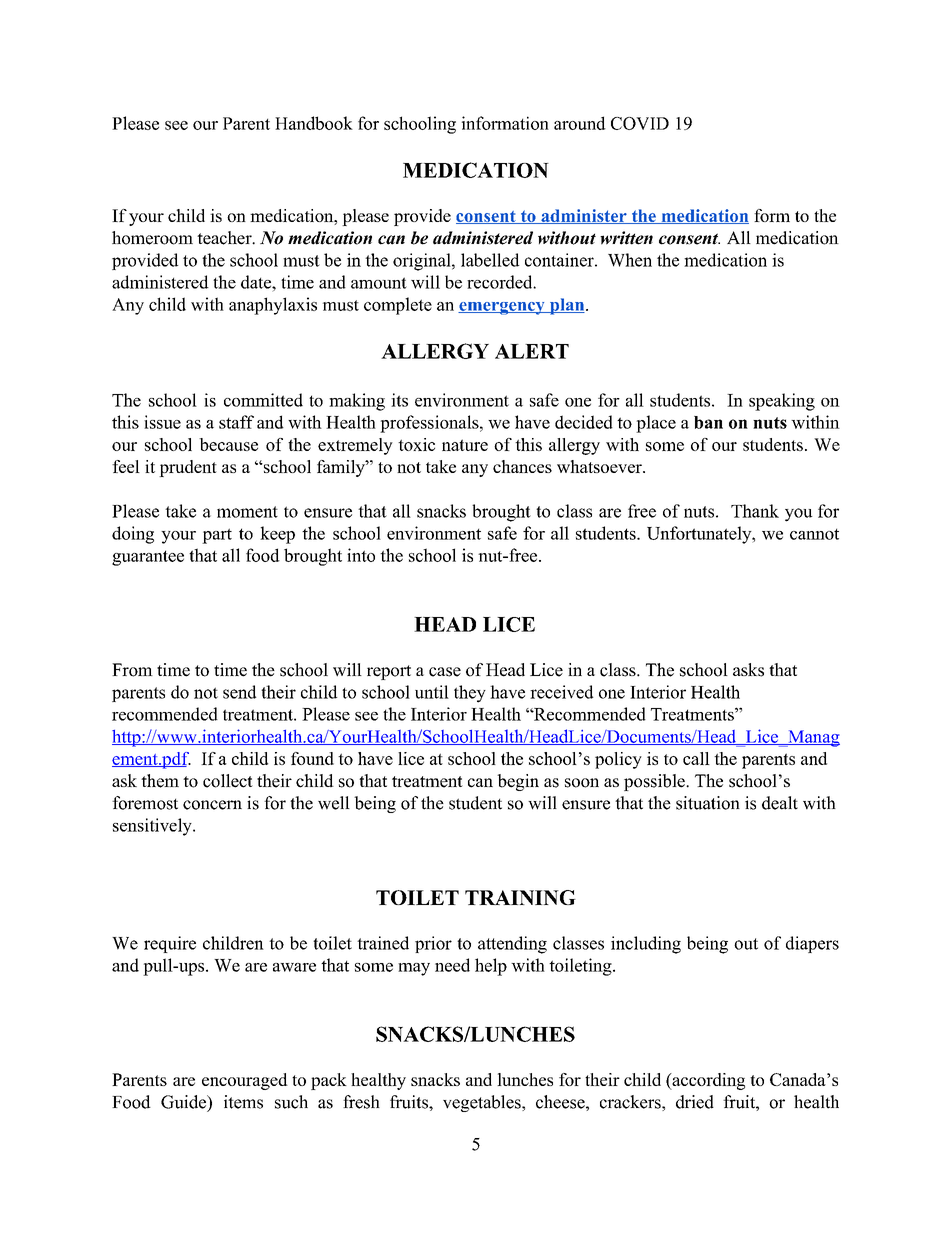 The height and width of the image is (1233, 952). What do you see at coordinates (695, 1102) in the image?
I see `dried` at bounding box center [695, 1102].
